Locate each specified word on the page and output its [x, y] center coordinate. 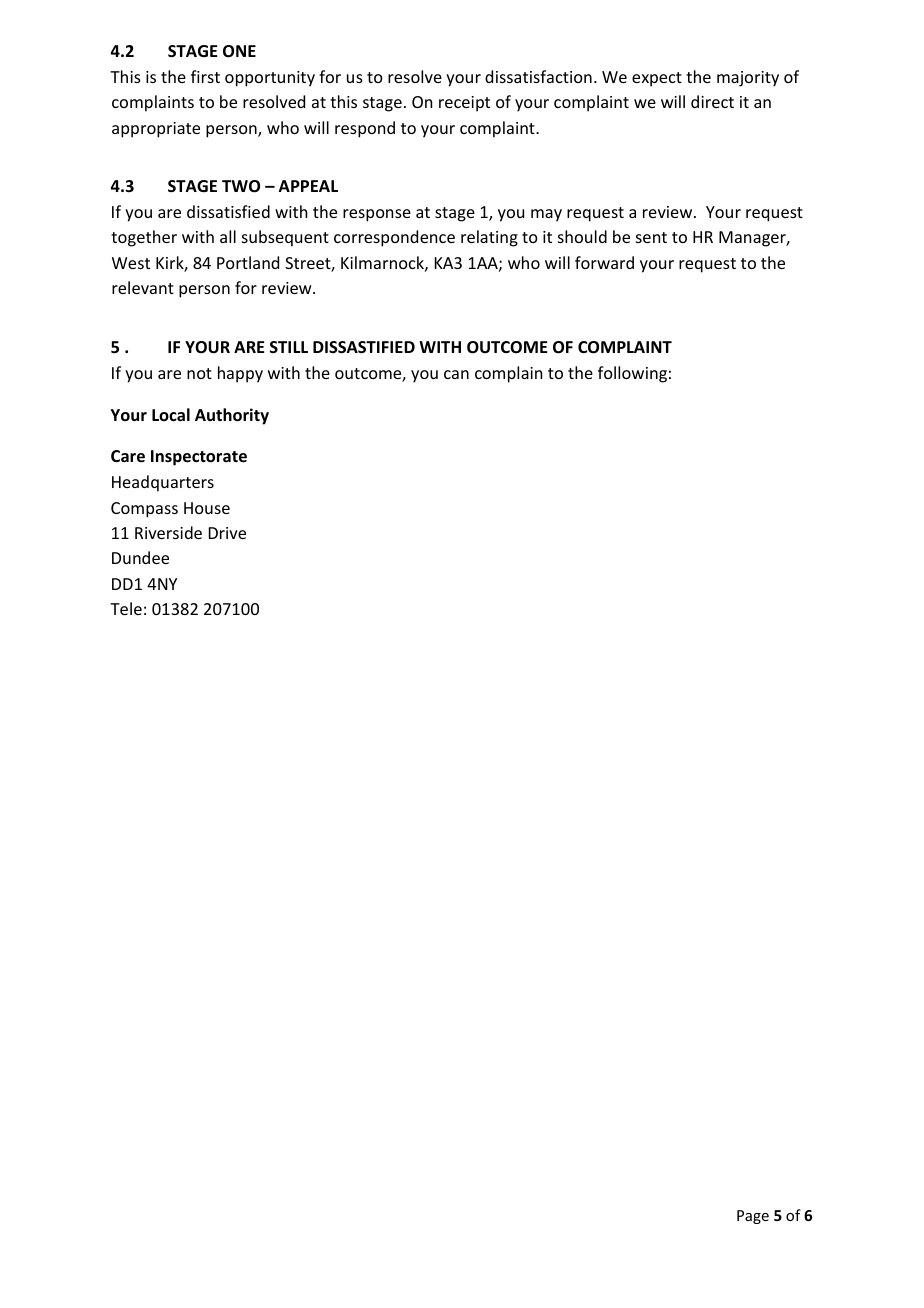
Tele [126, 608]
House [207, 508]
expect [657, 79]
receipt [464, 104]
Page [753, 1217]
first [205, 76]
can [456, 374]
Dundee [140, 557]
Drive [227, 533]
